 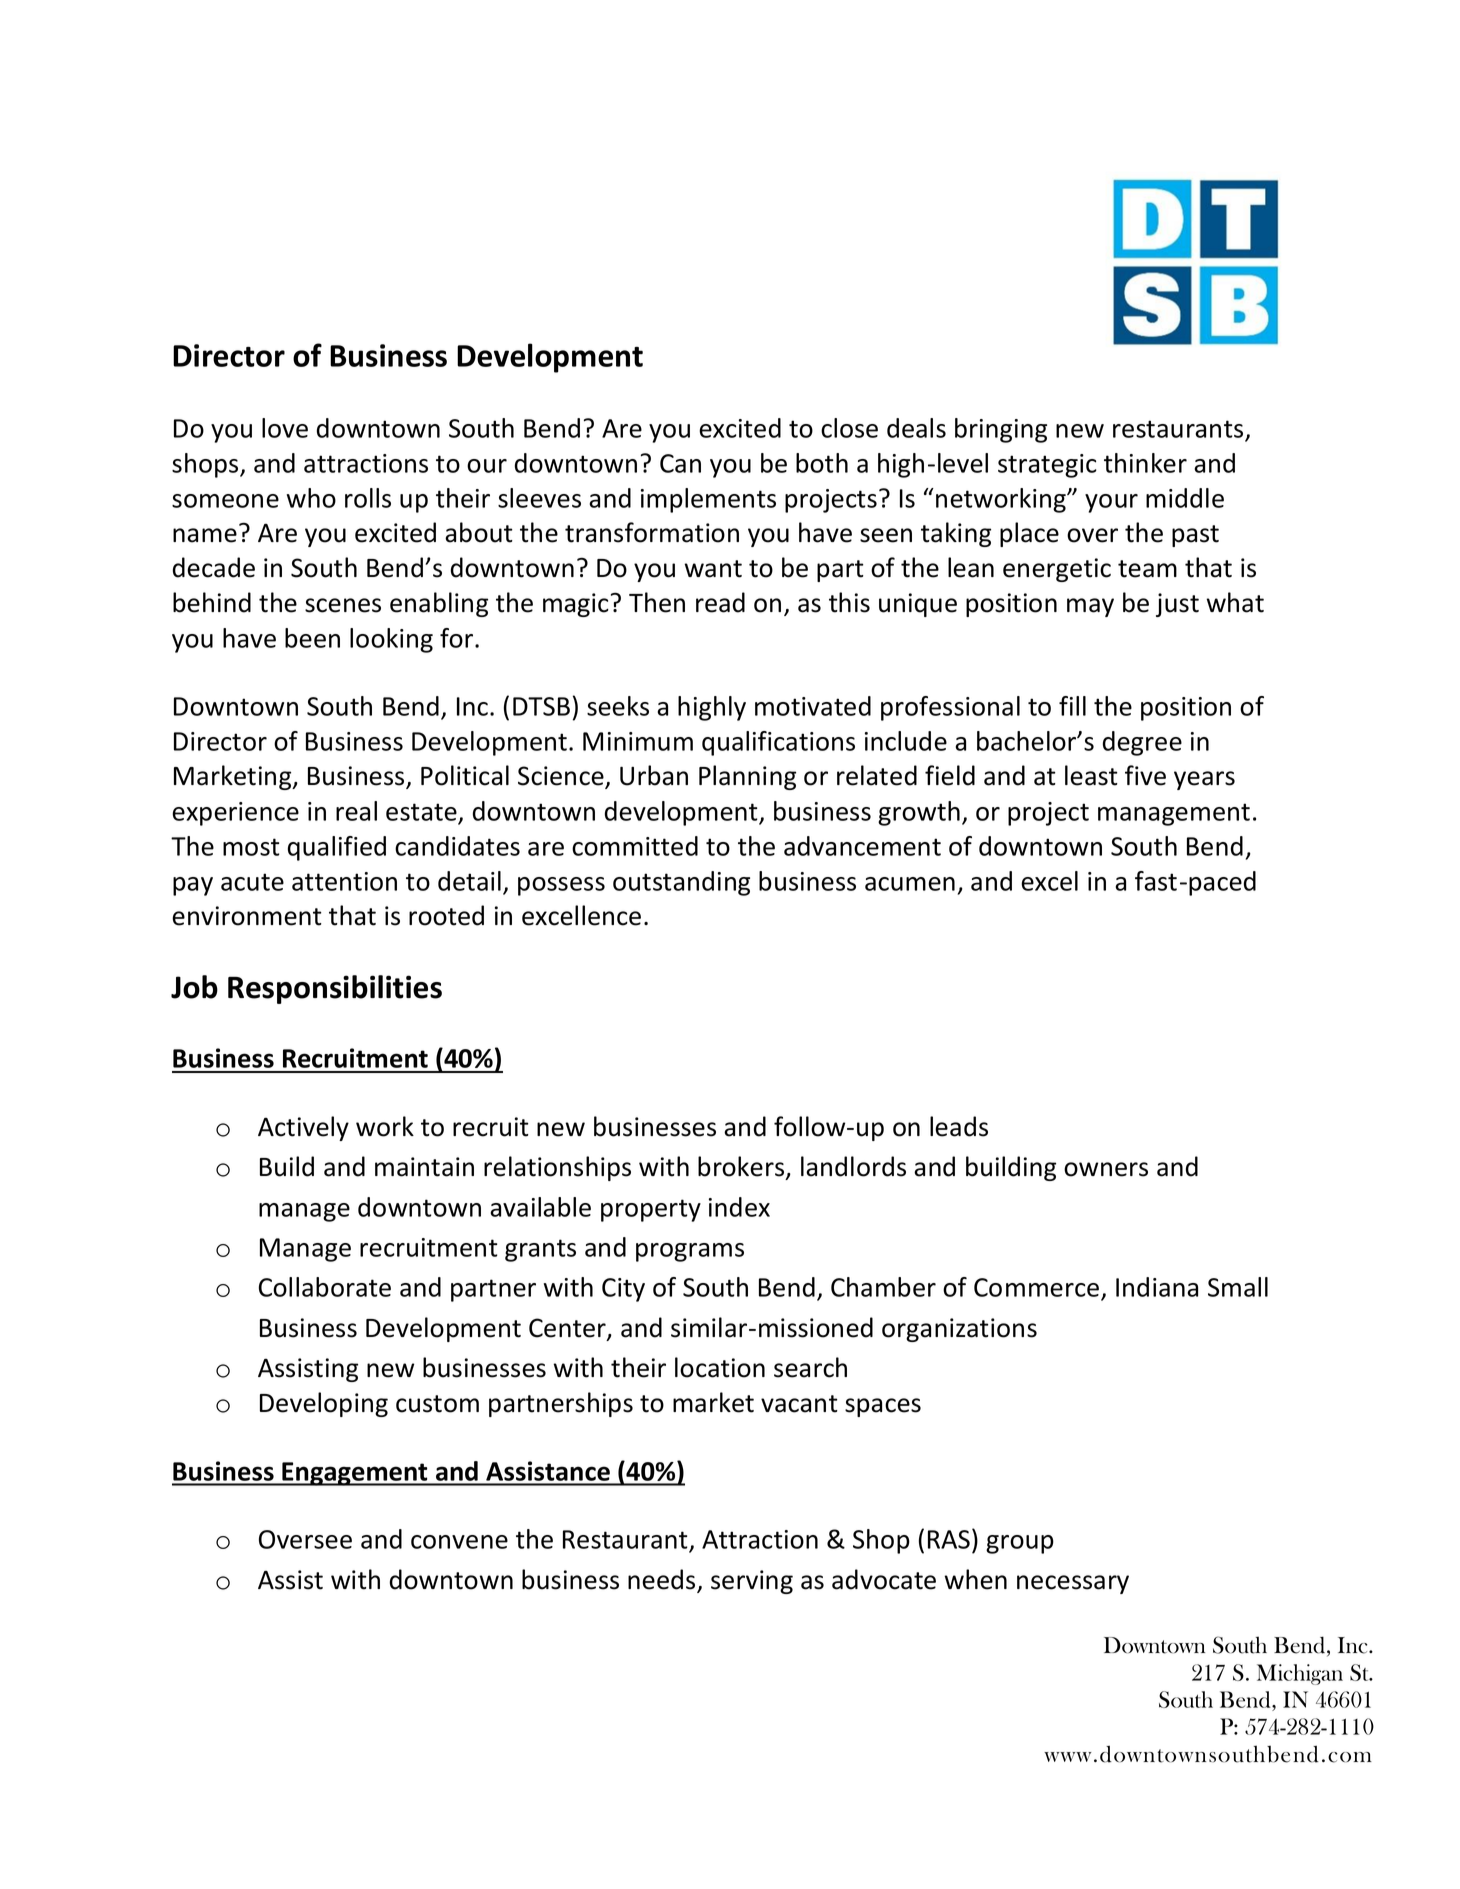 I want to click on Responsibilities, so click(x=335, y=989).
